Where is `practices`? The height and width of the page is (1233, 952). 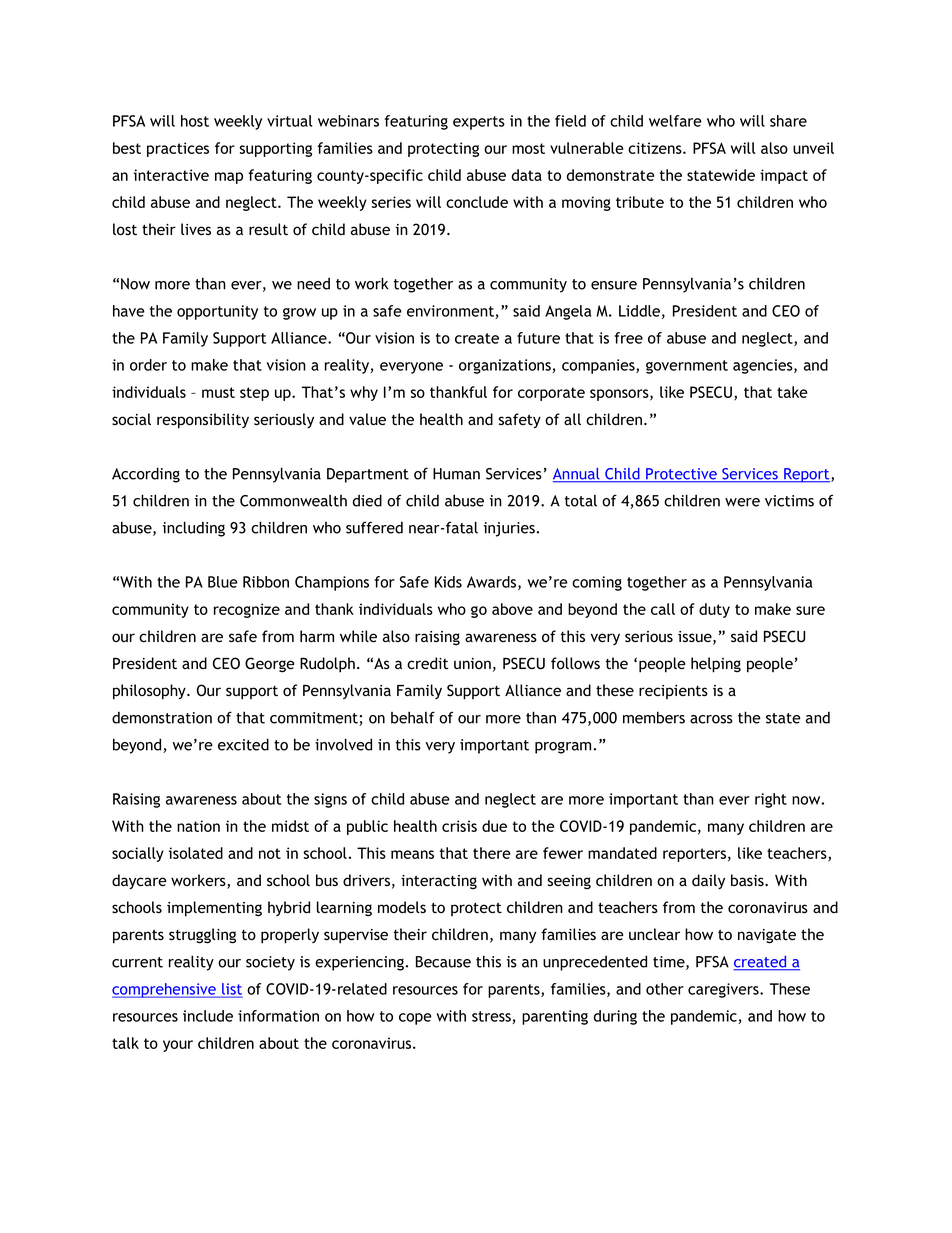
practices is located at coordinates (178, 149).
